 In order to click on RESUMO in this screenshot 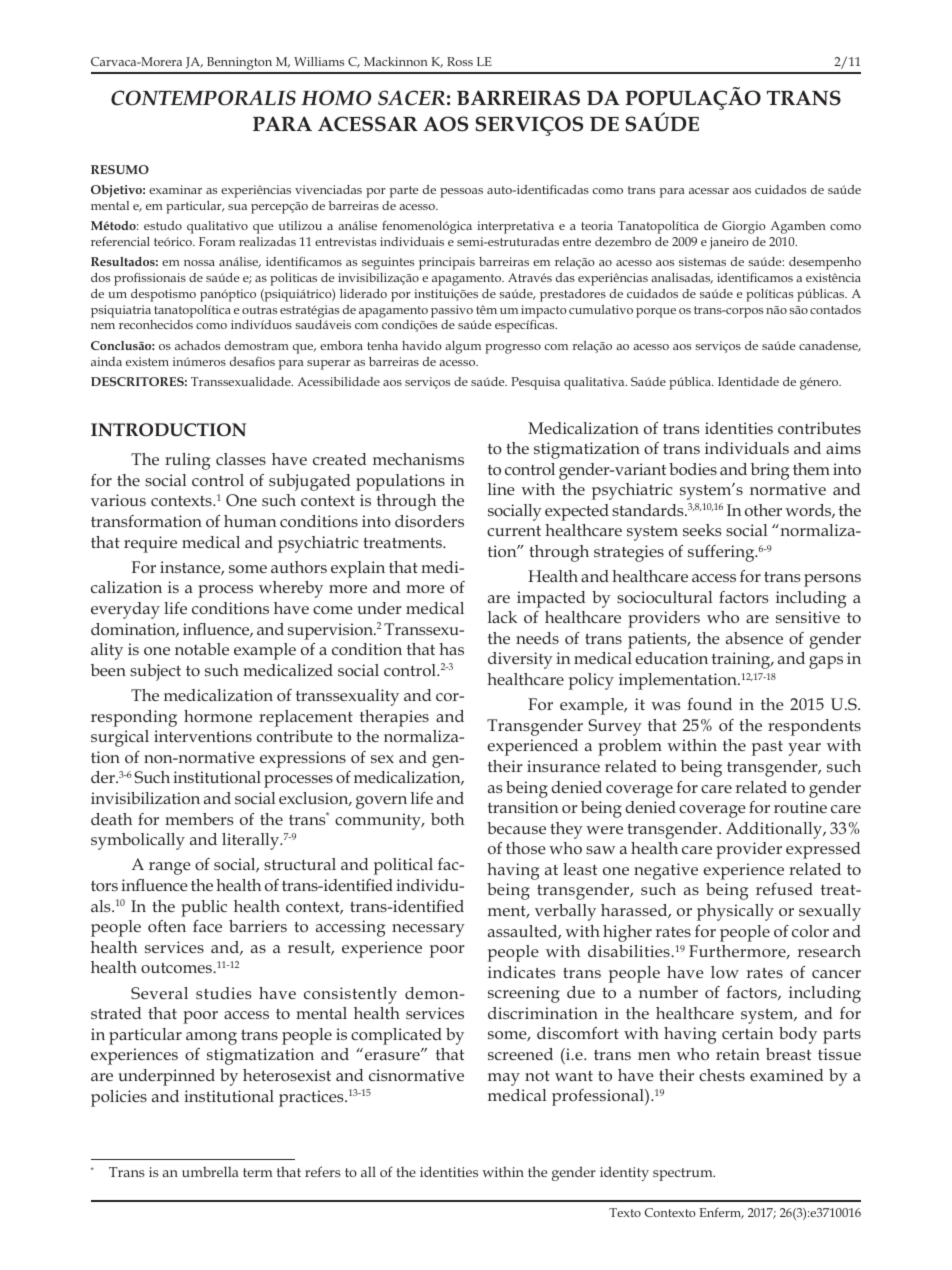, I will do `click(120, 169)`.
